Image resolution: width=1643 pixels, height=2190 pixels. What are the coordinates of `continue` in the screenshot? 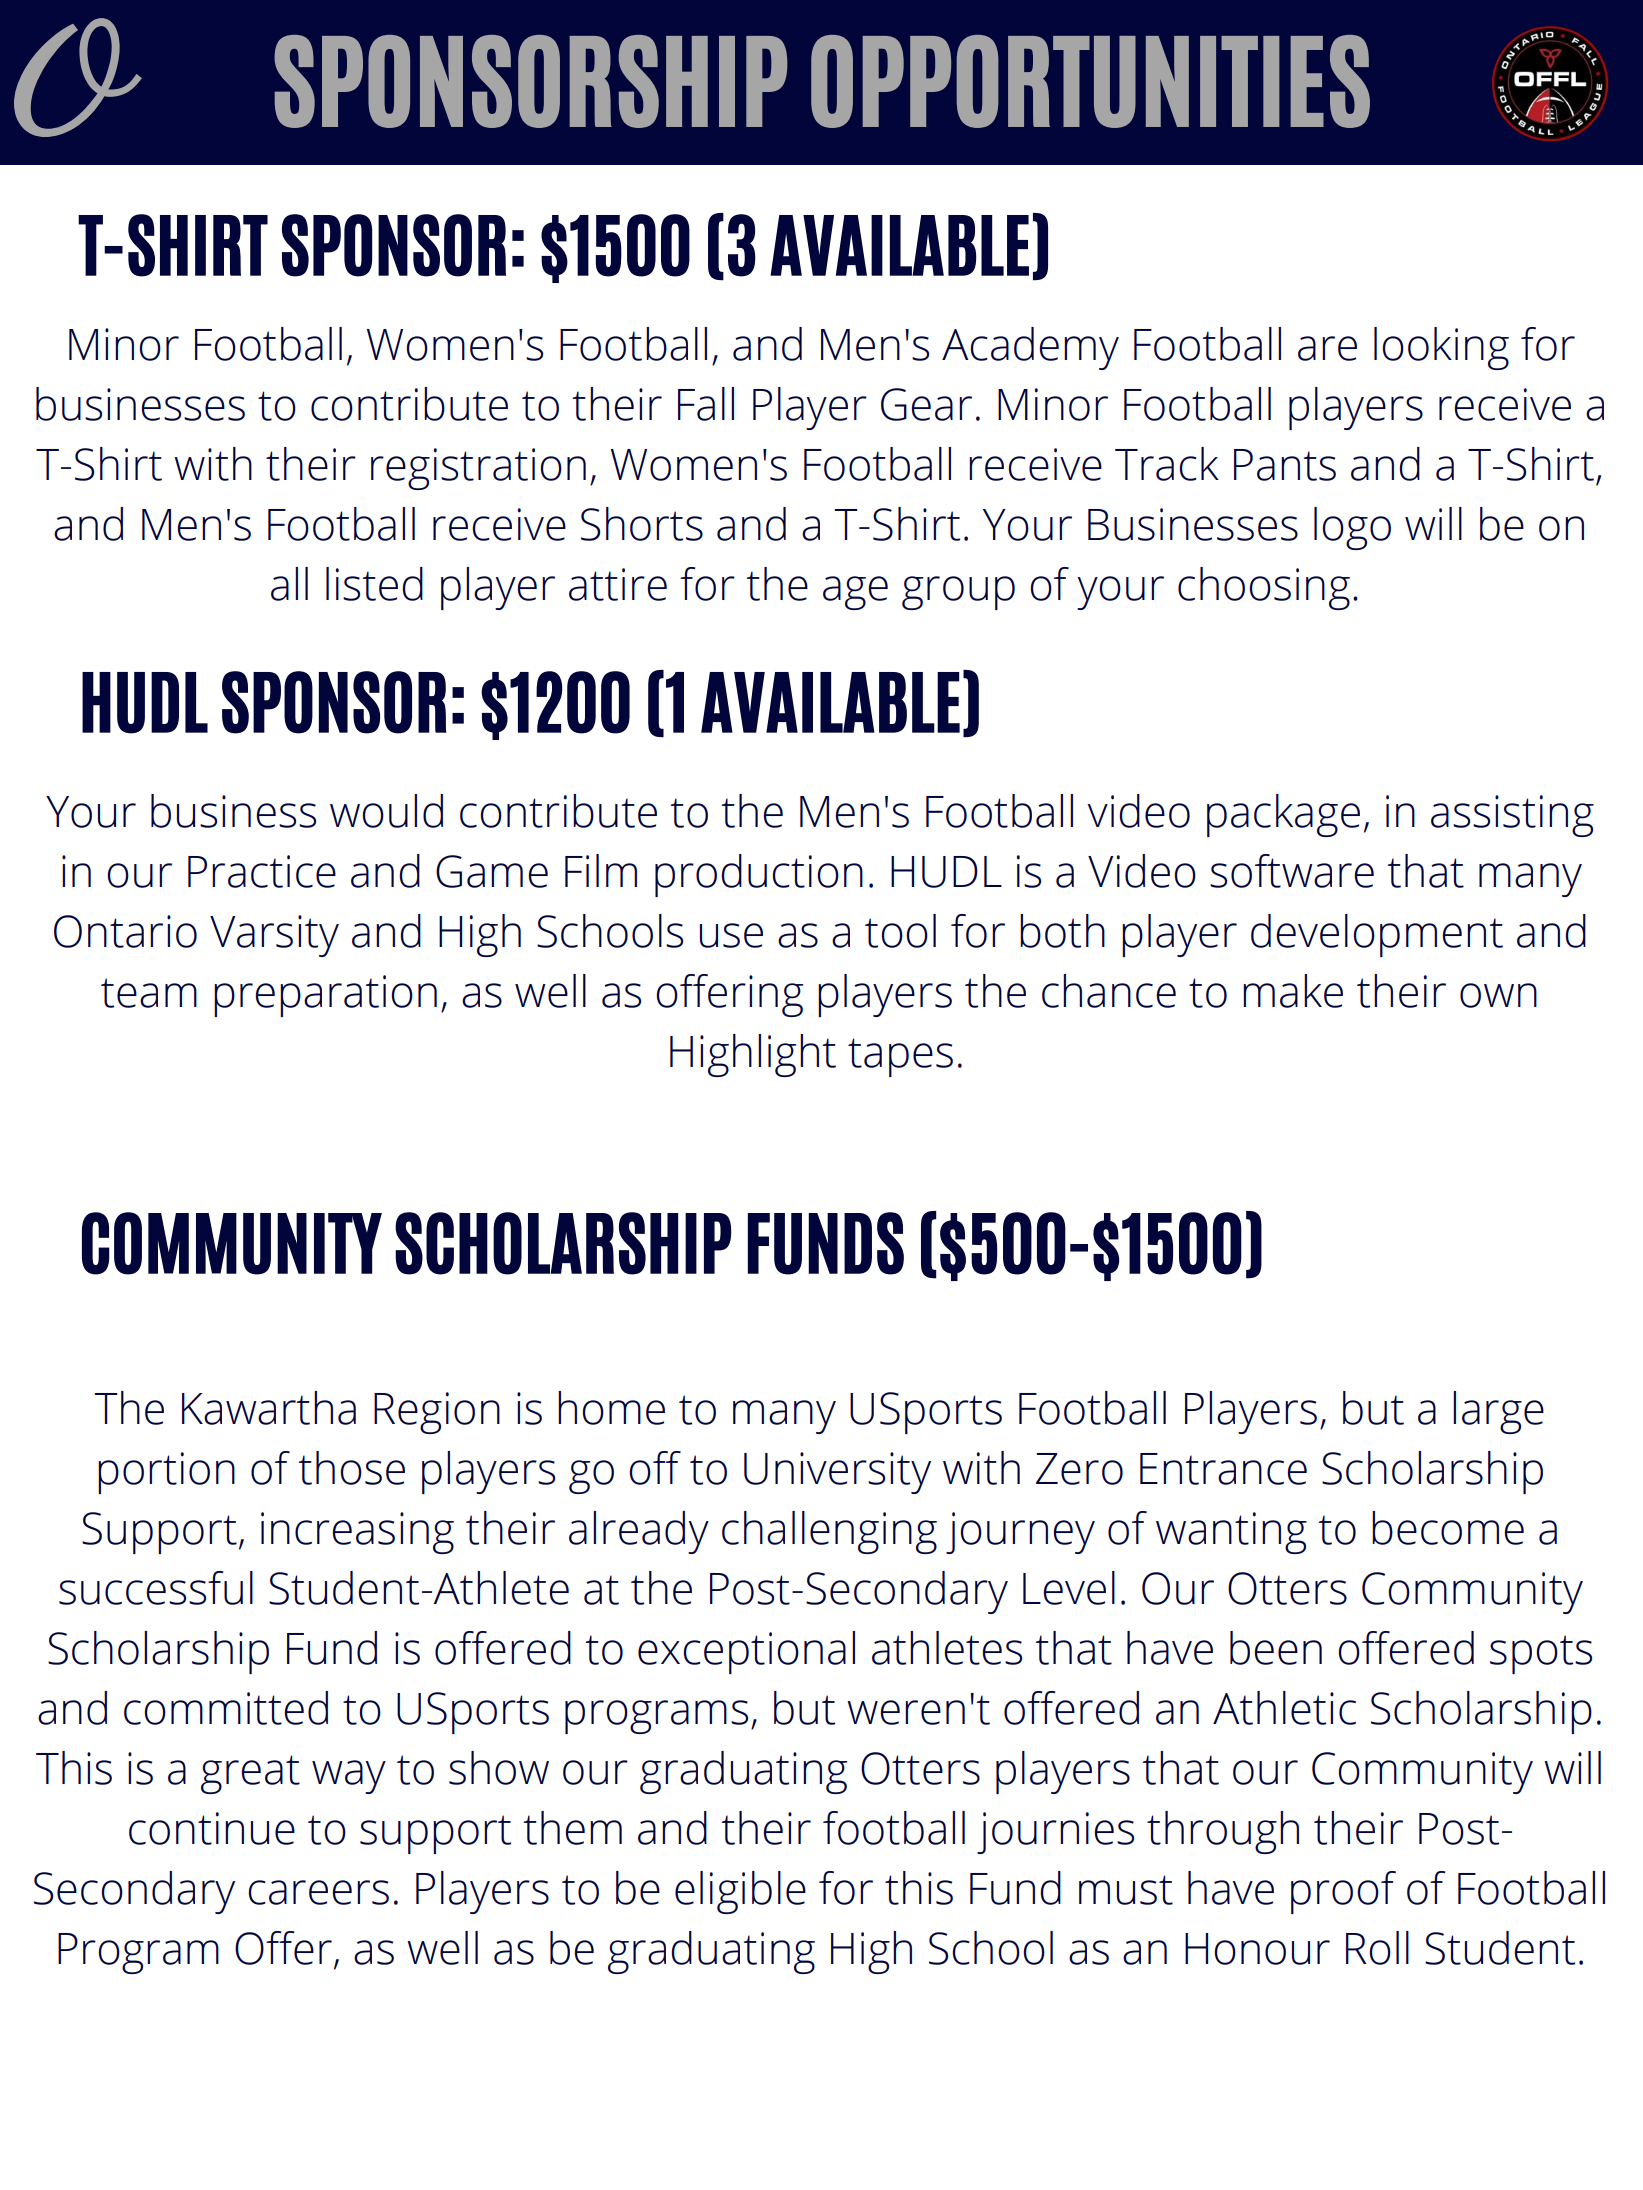 It's located at (212, 1828).
